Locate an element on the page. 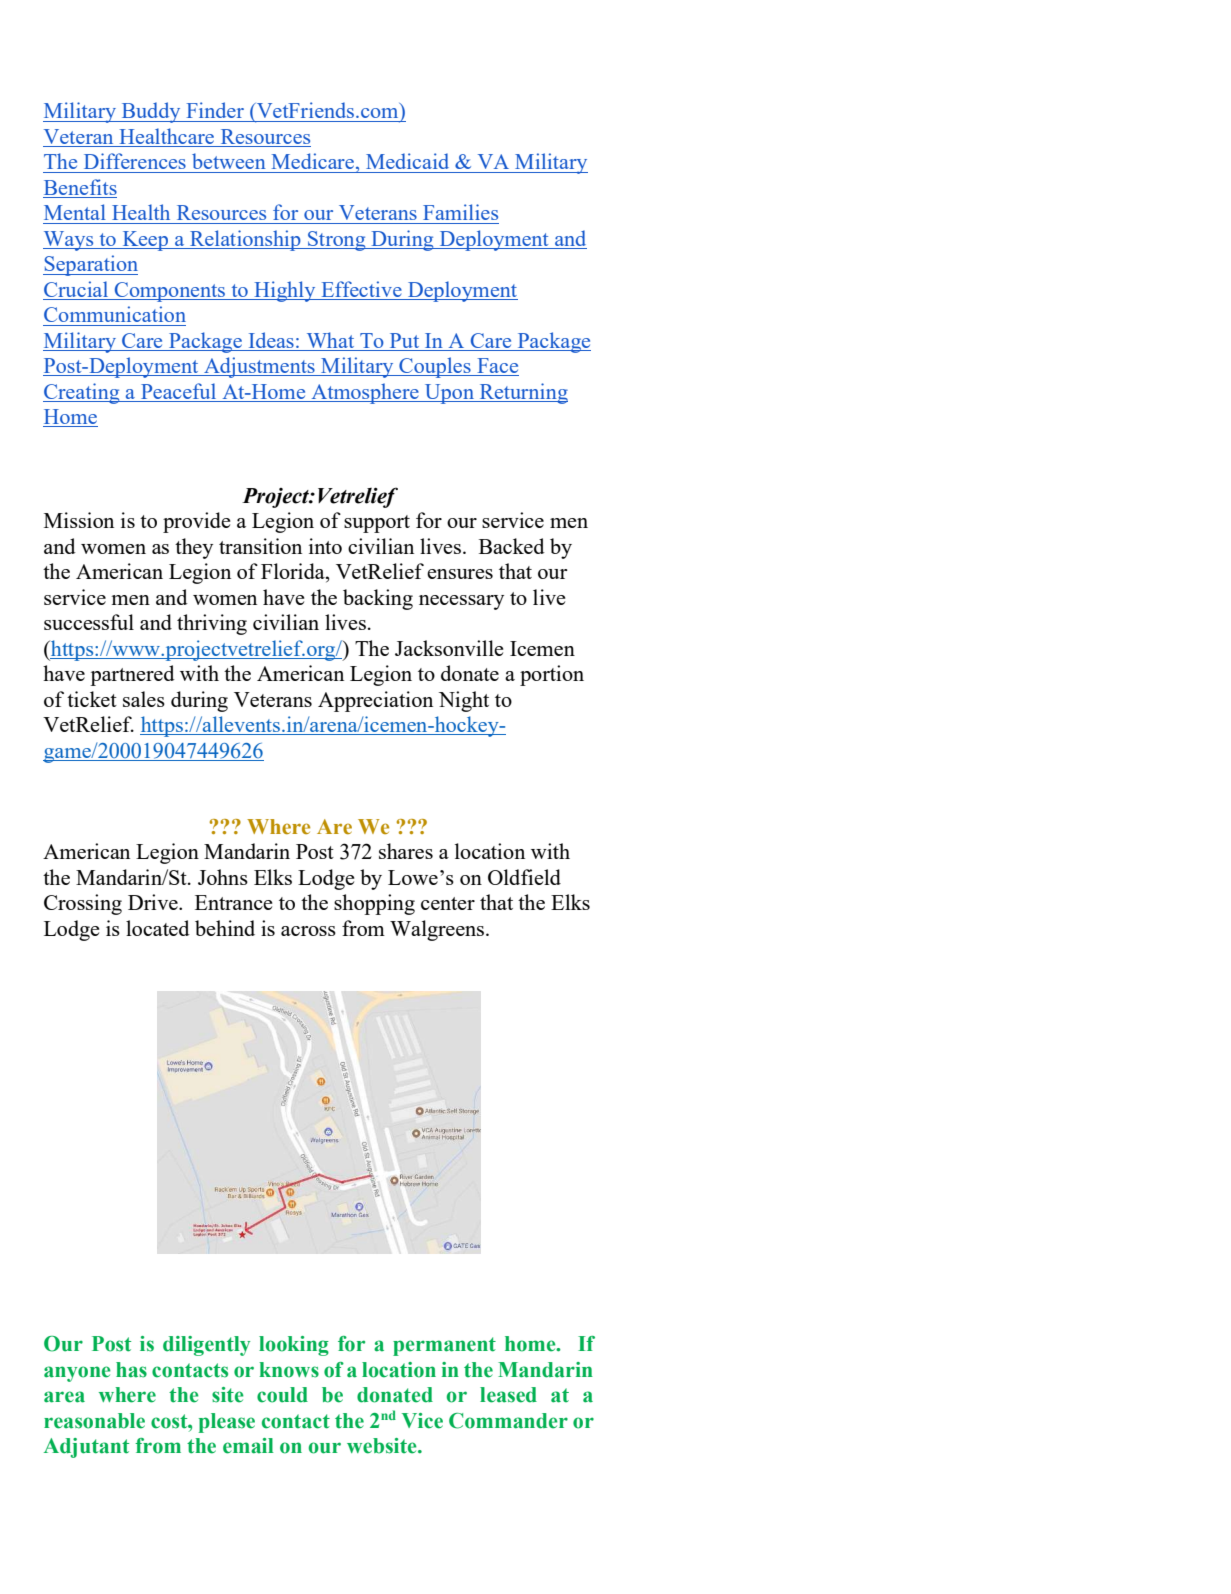 Image resolution: width=1231 pixels, height=1594 pixels. Differences is located at coordinates (135, 161).
